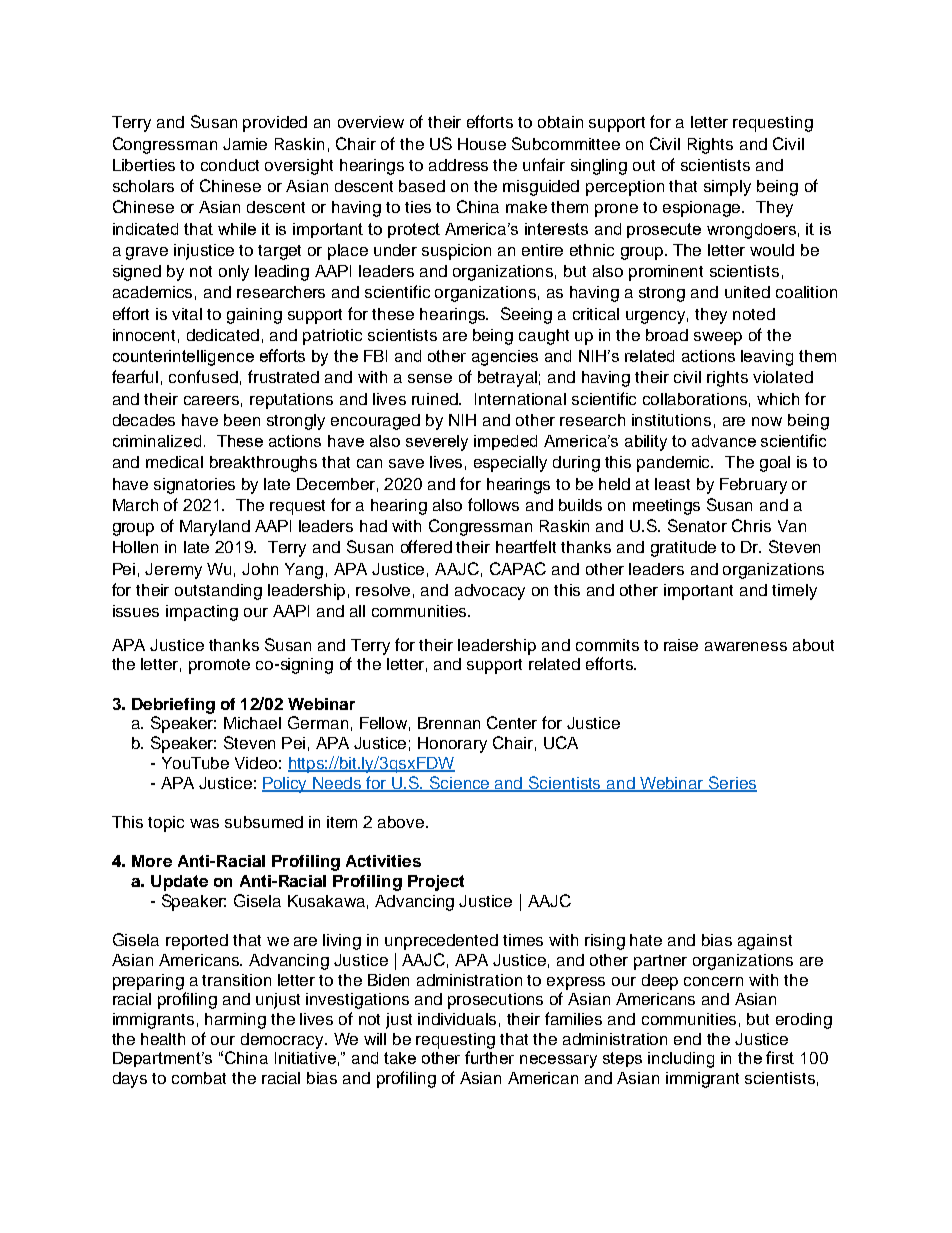  Describe the element at coordinates (203, 376) in the screenshot. I see `confused` at that location.
